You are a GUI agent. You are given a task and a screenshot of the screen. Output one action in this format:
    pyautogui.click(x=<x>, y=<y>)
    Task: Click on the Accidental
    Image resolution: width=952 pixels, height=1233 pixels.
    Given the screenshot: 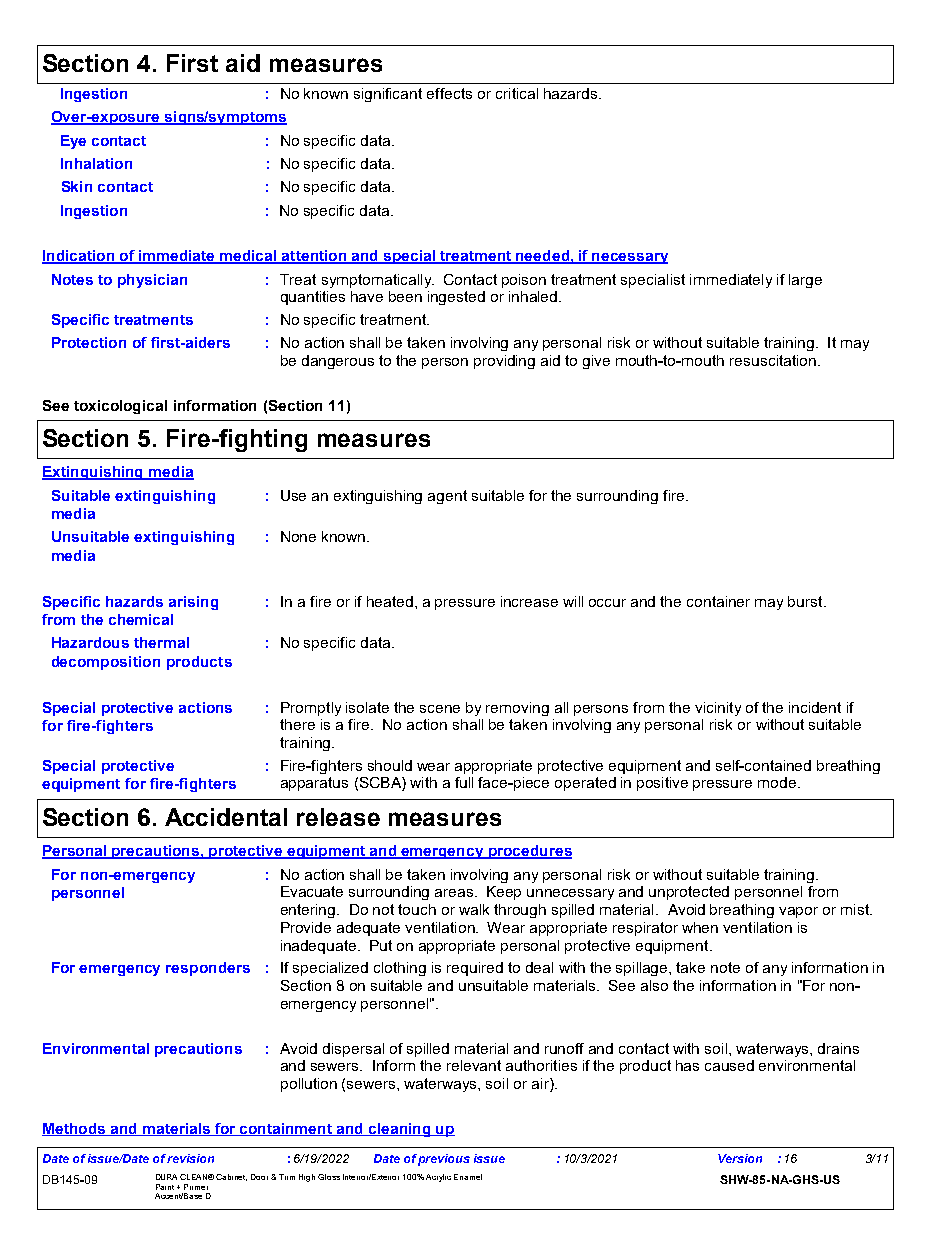 What is the action you would take?
    pyautogui.click(x=226, y=817)
